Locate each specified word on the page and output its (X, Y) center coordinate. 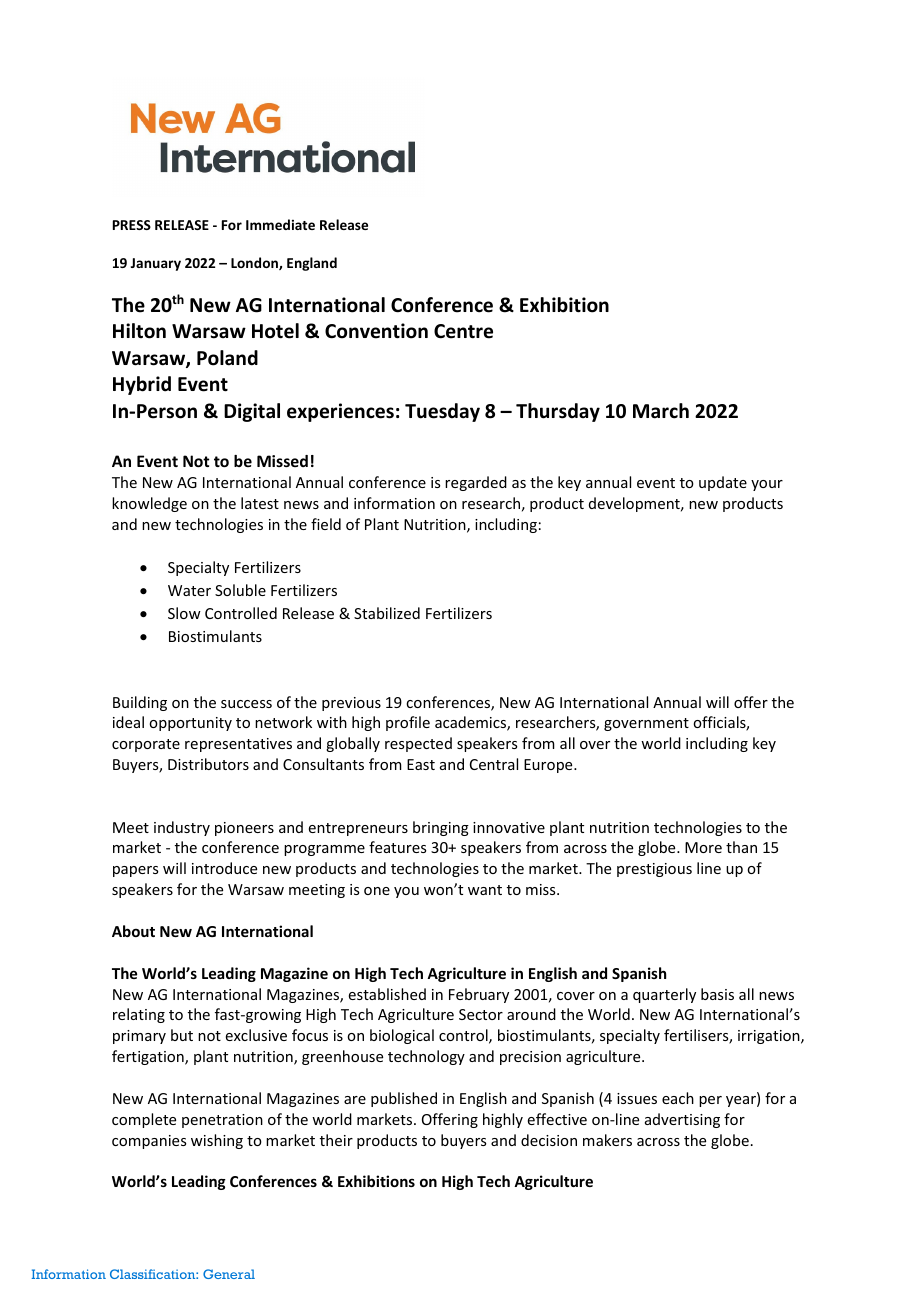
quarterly (664, 995)
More (703, 847)
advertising (682, 1120)
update (723, 483)
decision (549, 1140)
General (229, 1274)
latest (260, 503)
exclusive (256, 1035)
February (479, 995)
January (156, 264)
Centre (463, 331)
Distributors (208, 764)
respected (418, 744)
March (661, 411)
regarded (476, 483)
